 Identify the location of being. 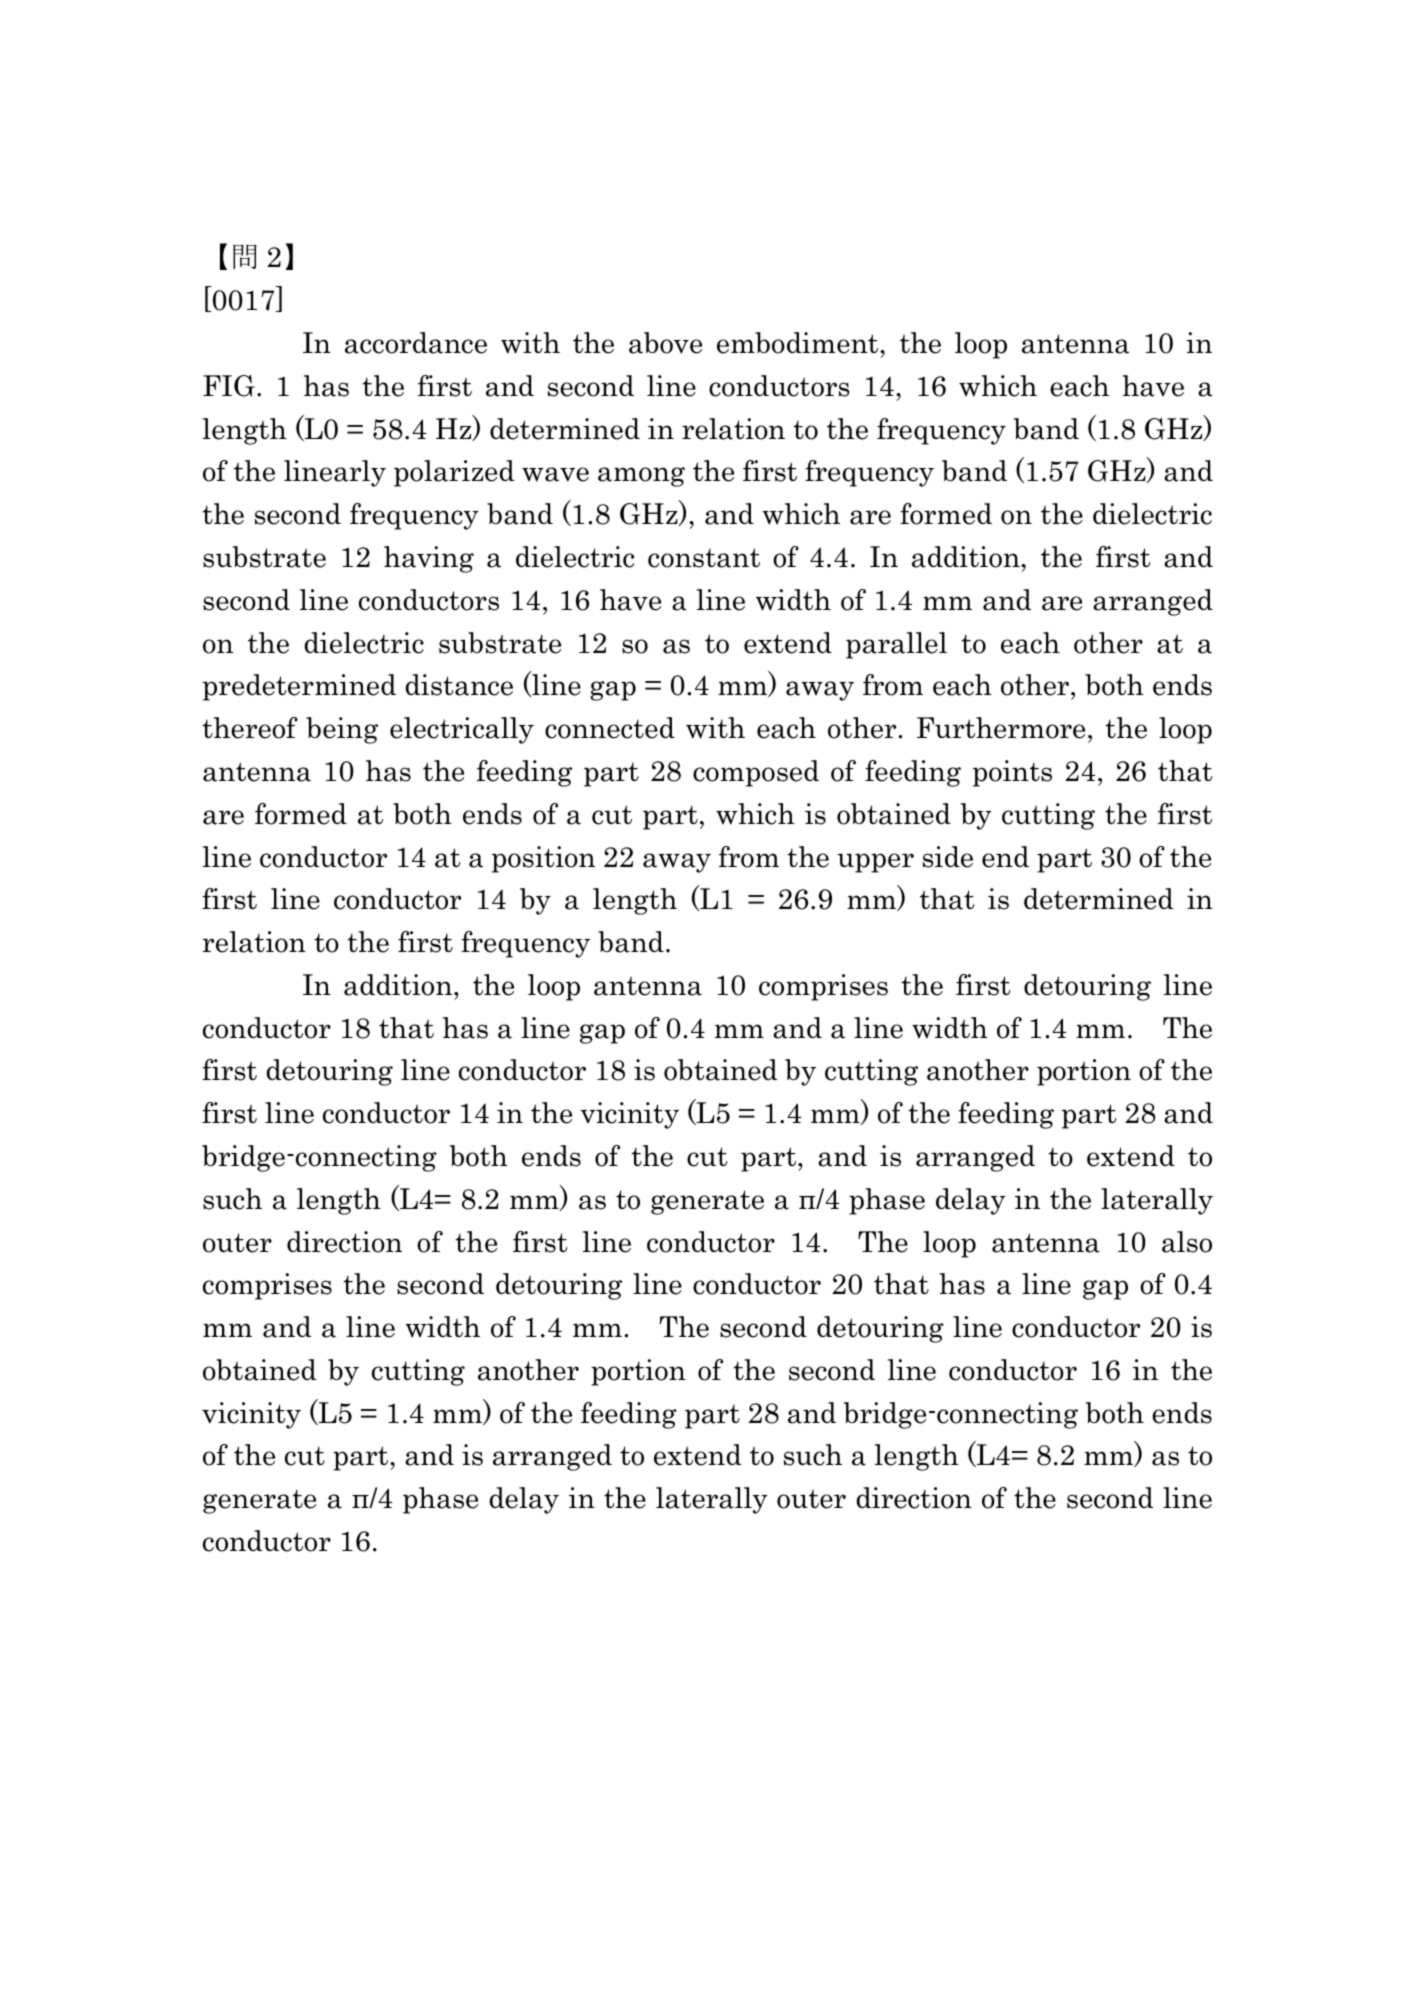
(342, 730).
